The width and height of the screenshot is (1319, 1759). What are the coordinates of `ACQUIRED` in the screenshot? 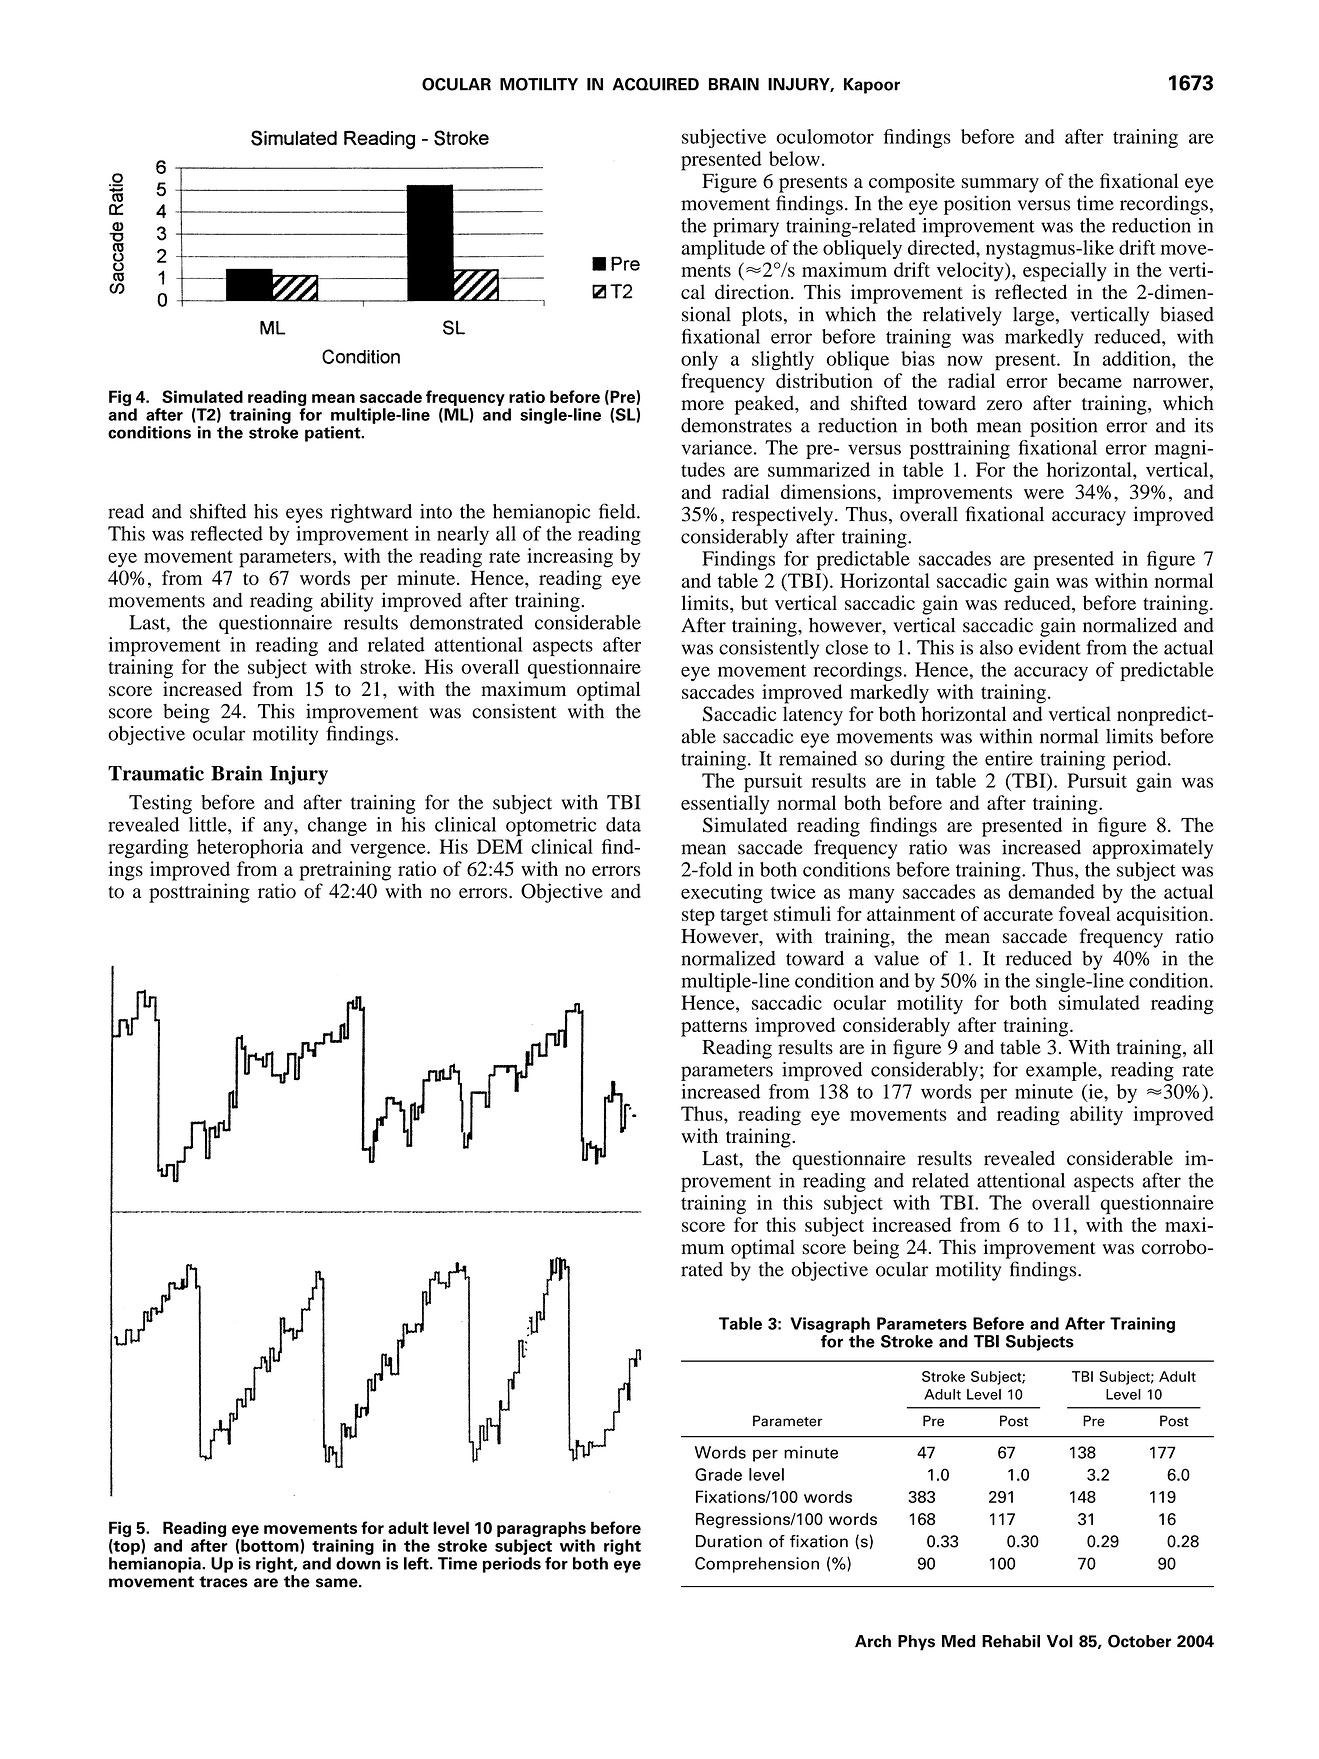 It's located at (655, 84).
